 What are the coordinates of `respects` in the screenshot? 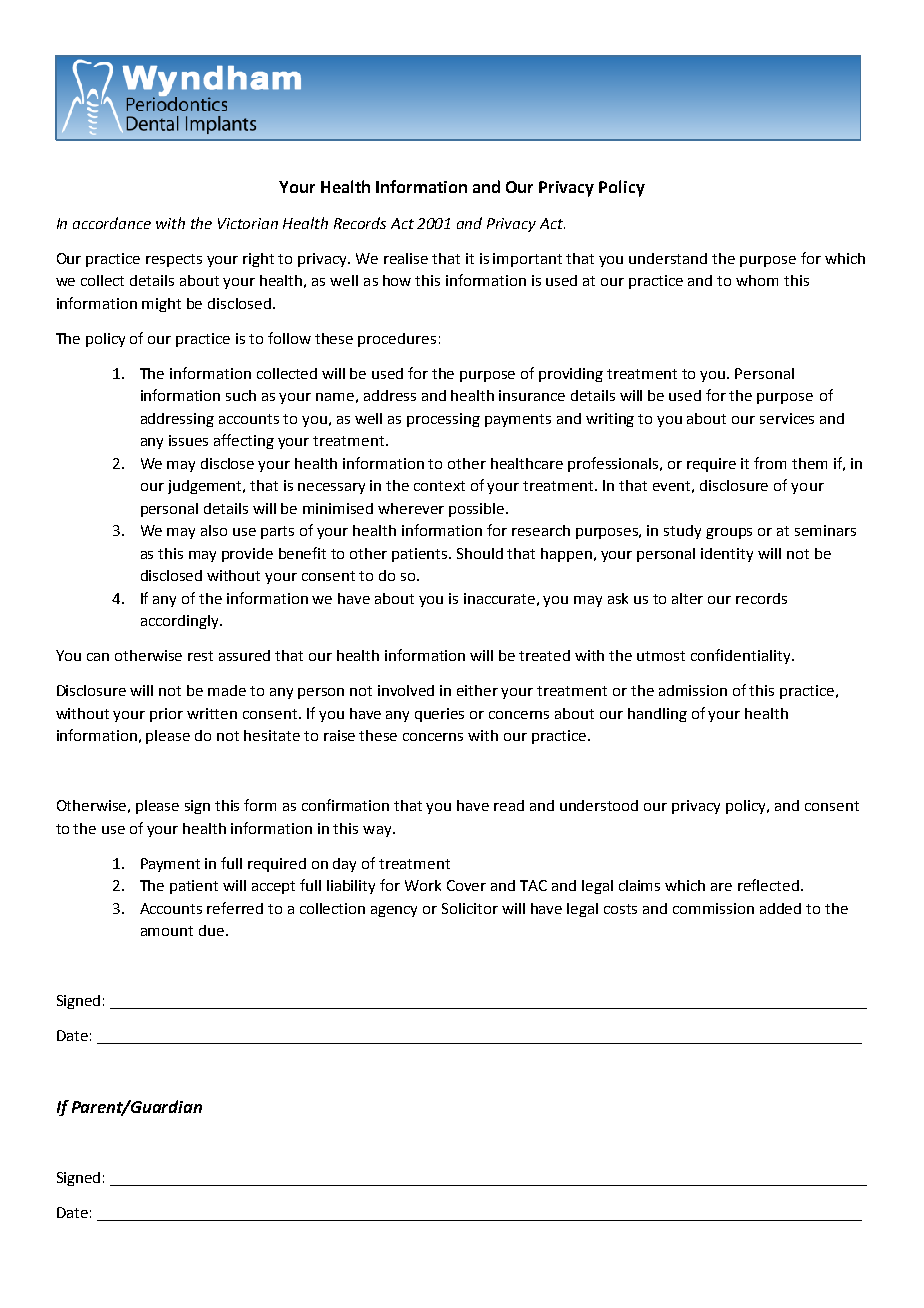 It's located at (174, 260).
